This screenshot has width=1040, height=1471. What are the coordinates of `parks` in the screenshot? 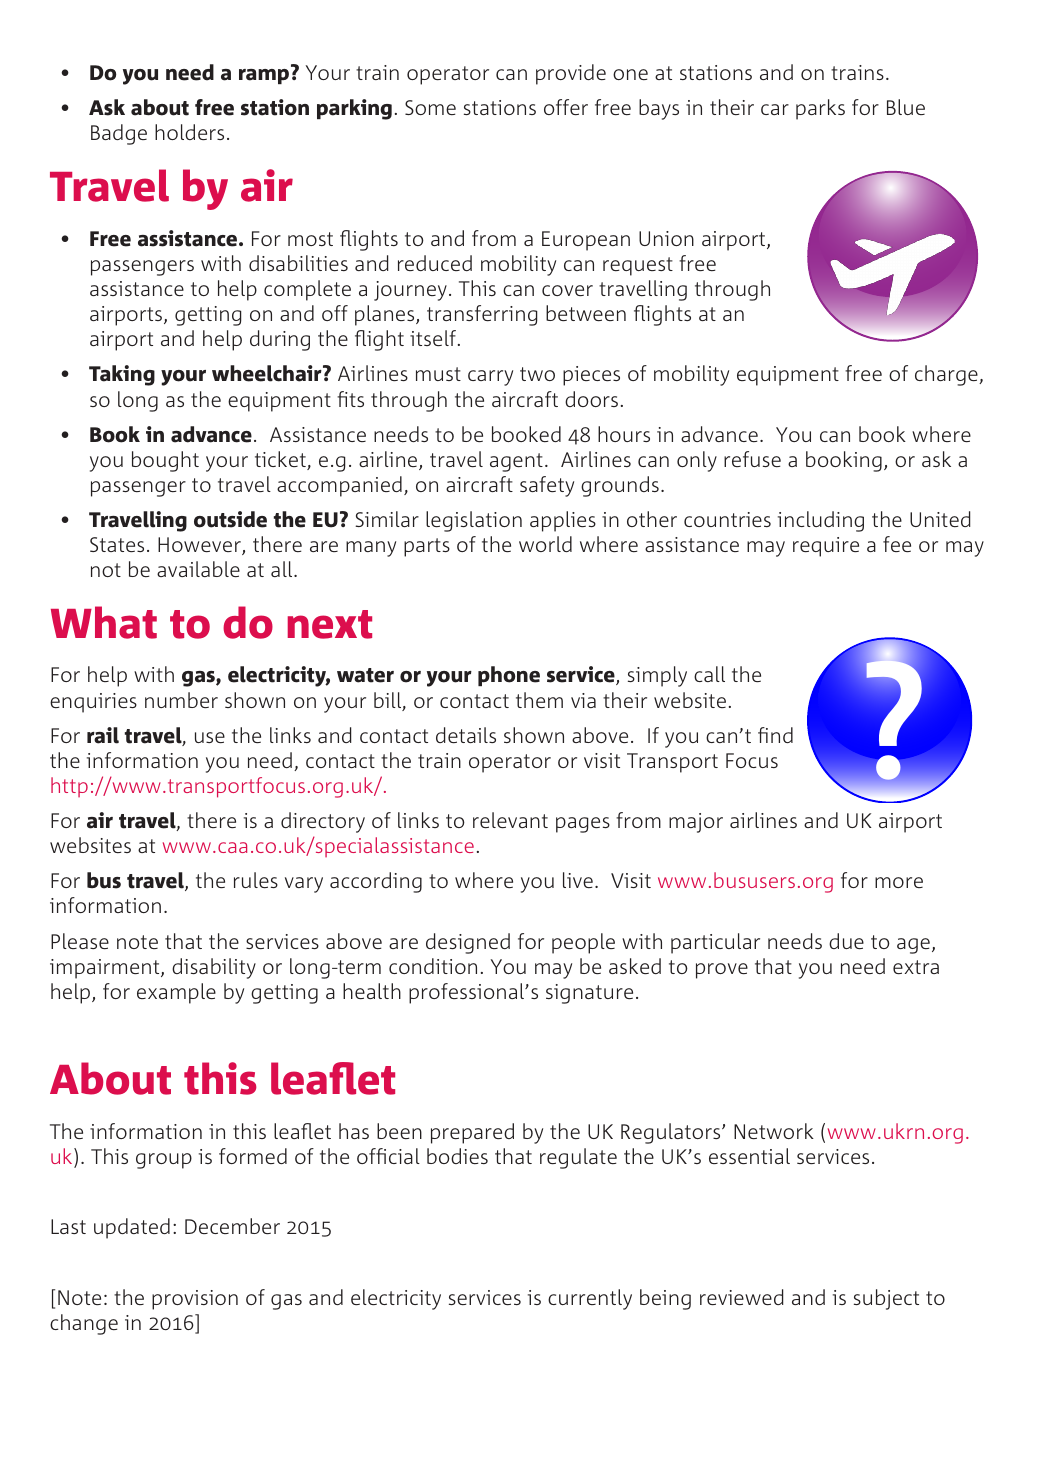 It's located at (820, 109).
